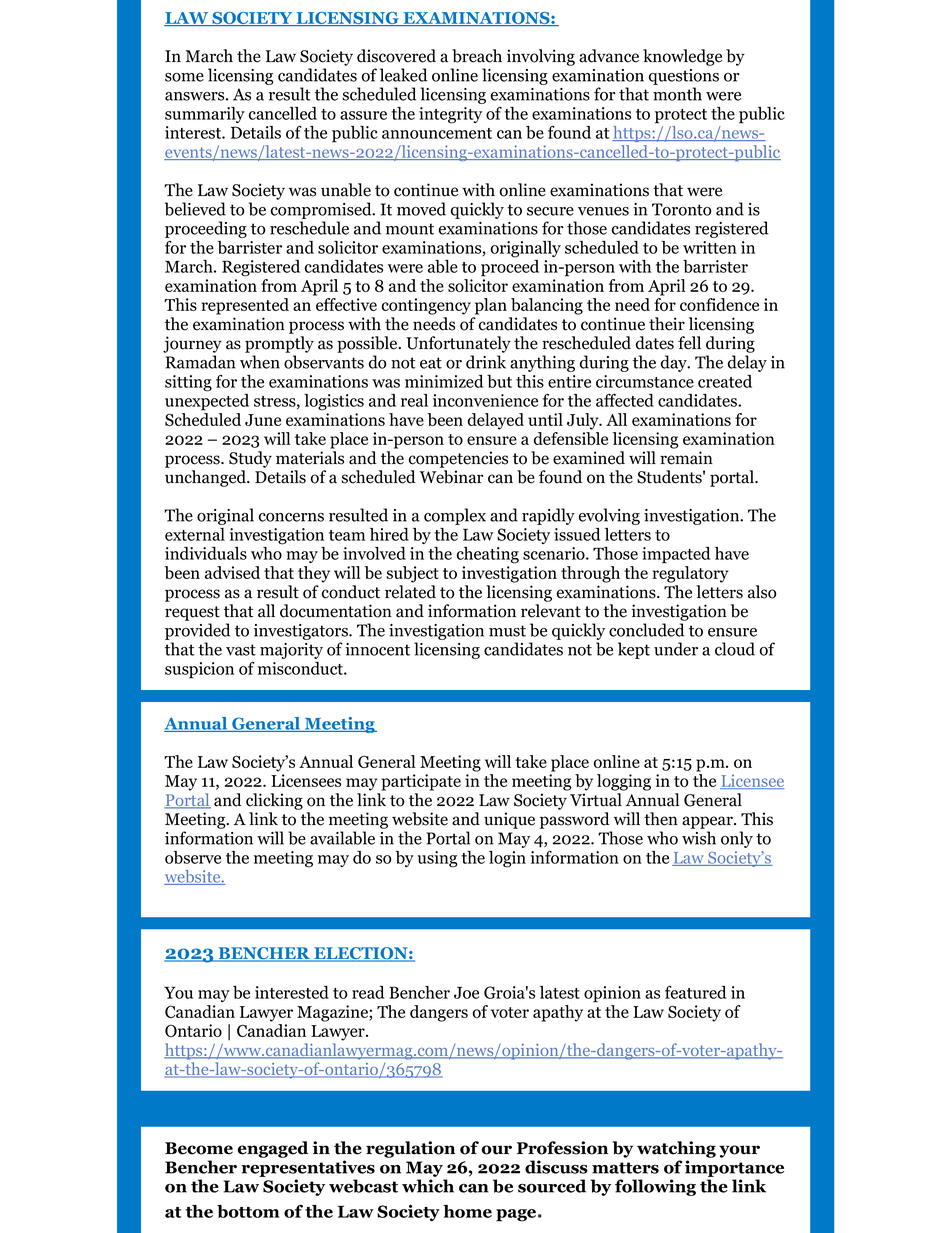 This page has width=952, height=1233. What do you see at coordinates (467, 1211) in the page?
I see `home` at bounding box center [467, 1211].
